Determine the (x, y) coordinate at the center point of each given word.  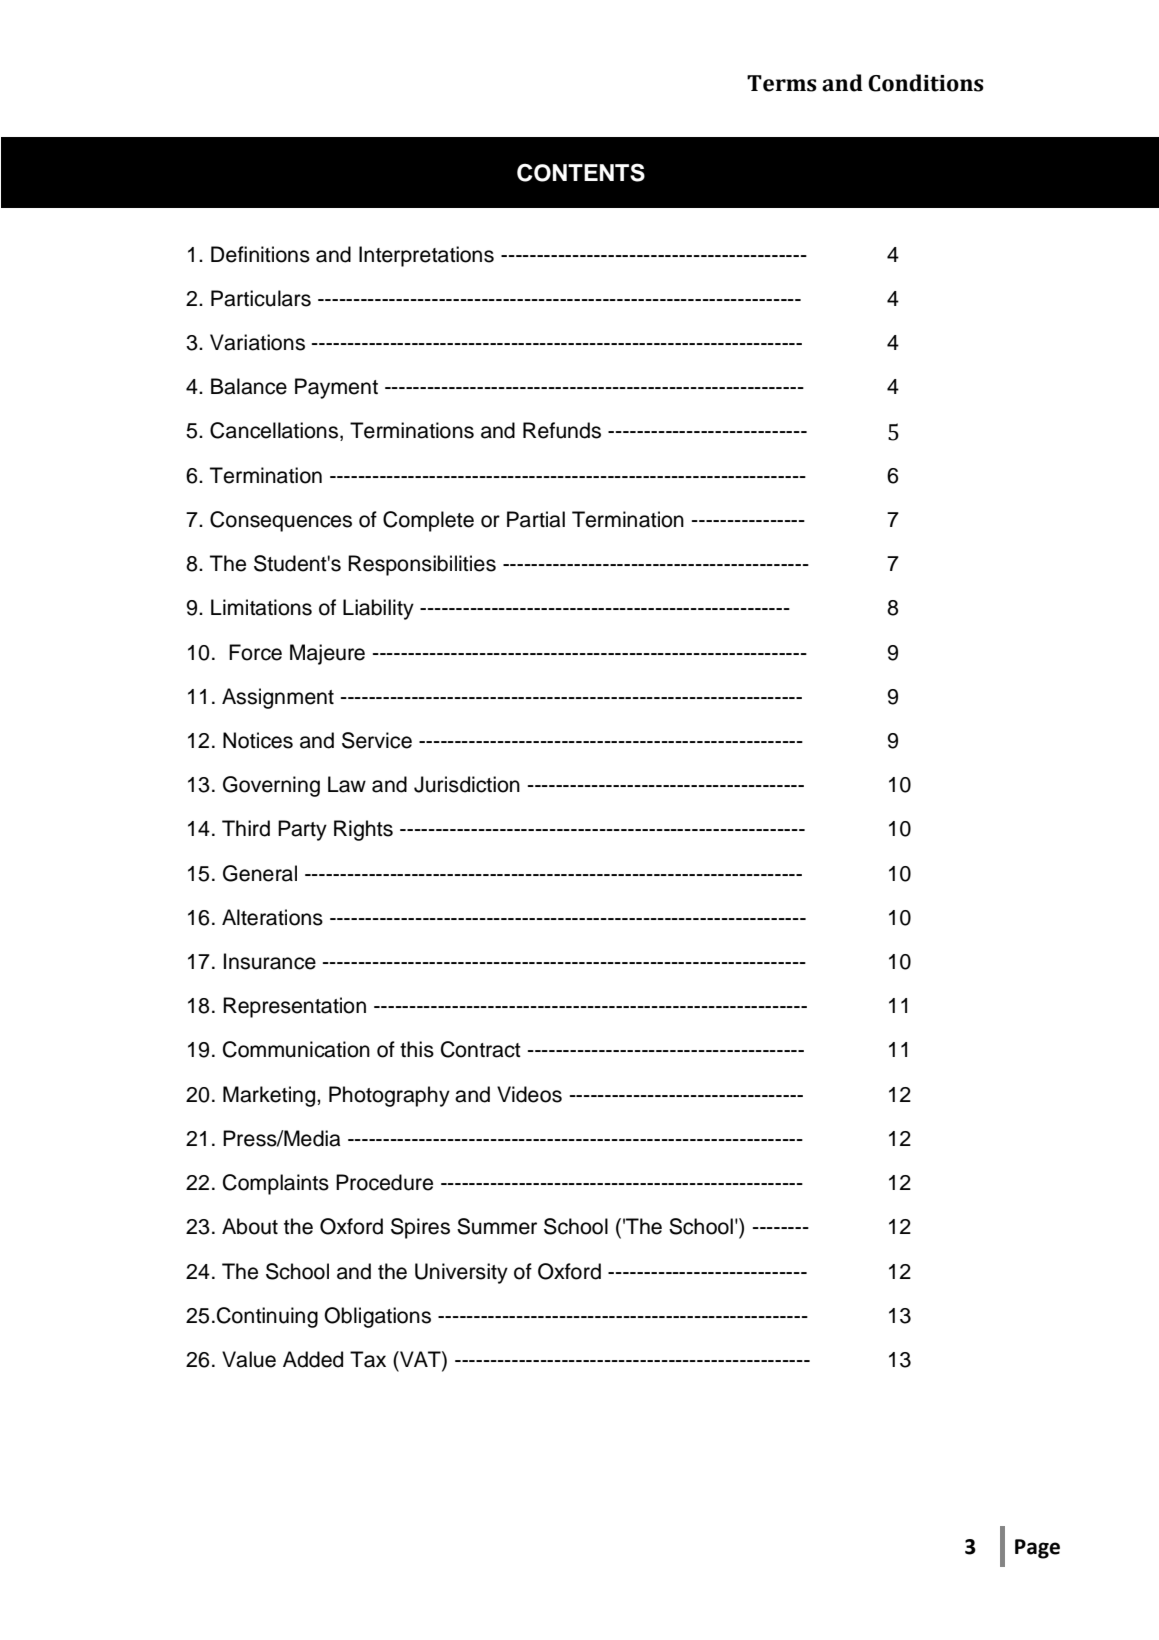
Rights (363, 830)
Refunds (562, 430)
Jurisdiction (467, 784)
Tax (368, 1359)
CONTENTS (581, 172)
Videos (529, 1094)
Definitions (260, 254)
